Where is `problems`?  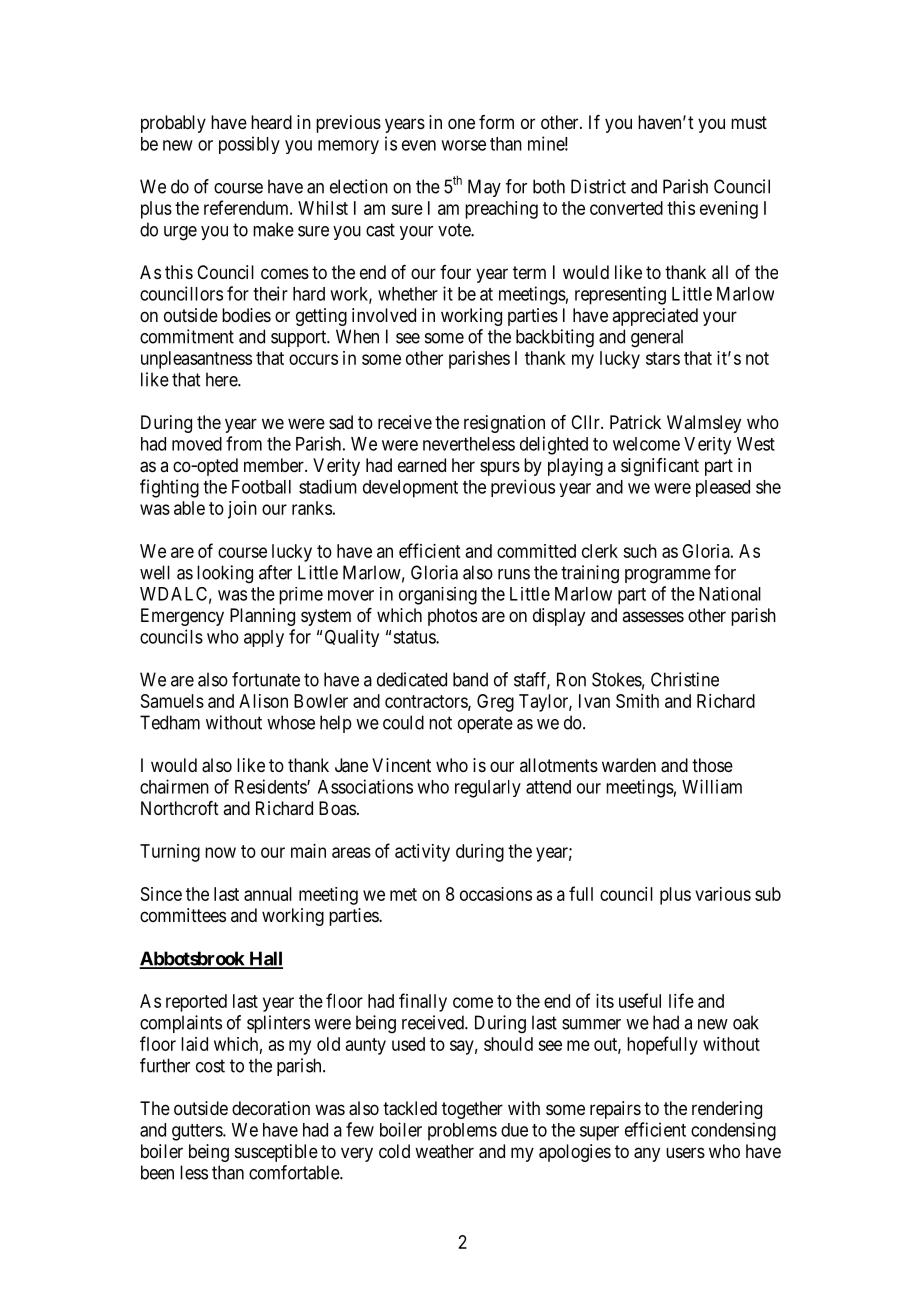
problems is located at coordinates (462, 1132).
